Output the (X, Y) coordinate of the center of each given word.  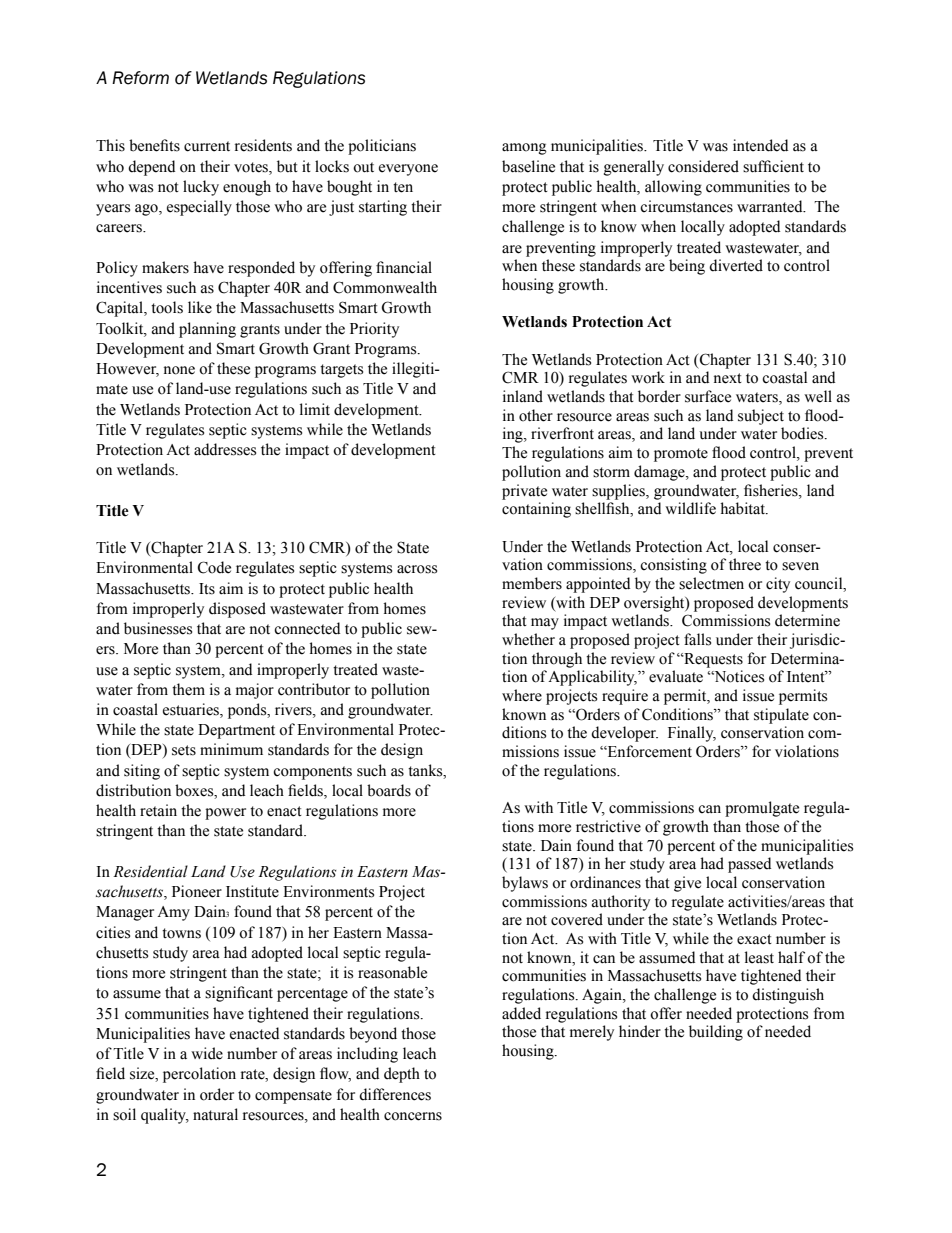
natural (215, 1114)
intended (760, 145)
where (522, 695)
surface (708, 396)
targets (341, 371)
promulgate (762, 809)
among (524, 149)
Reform (140, 78)
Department (236, 731)
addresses (225, 449)
